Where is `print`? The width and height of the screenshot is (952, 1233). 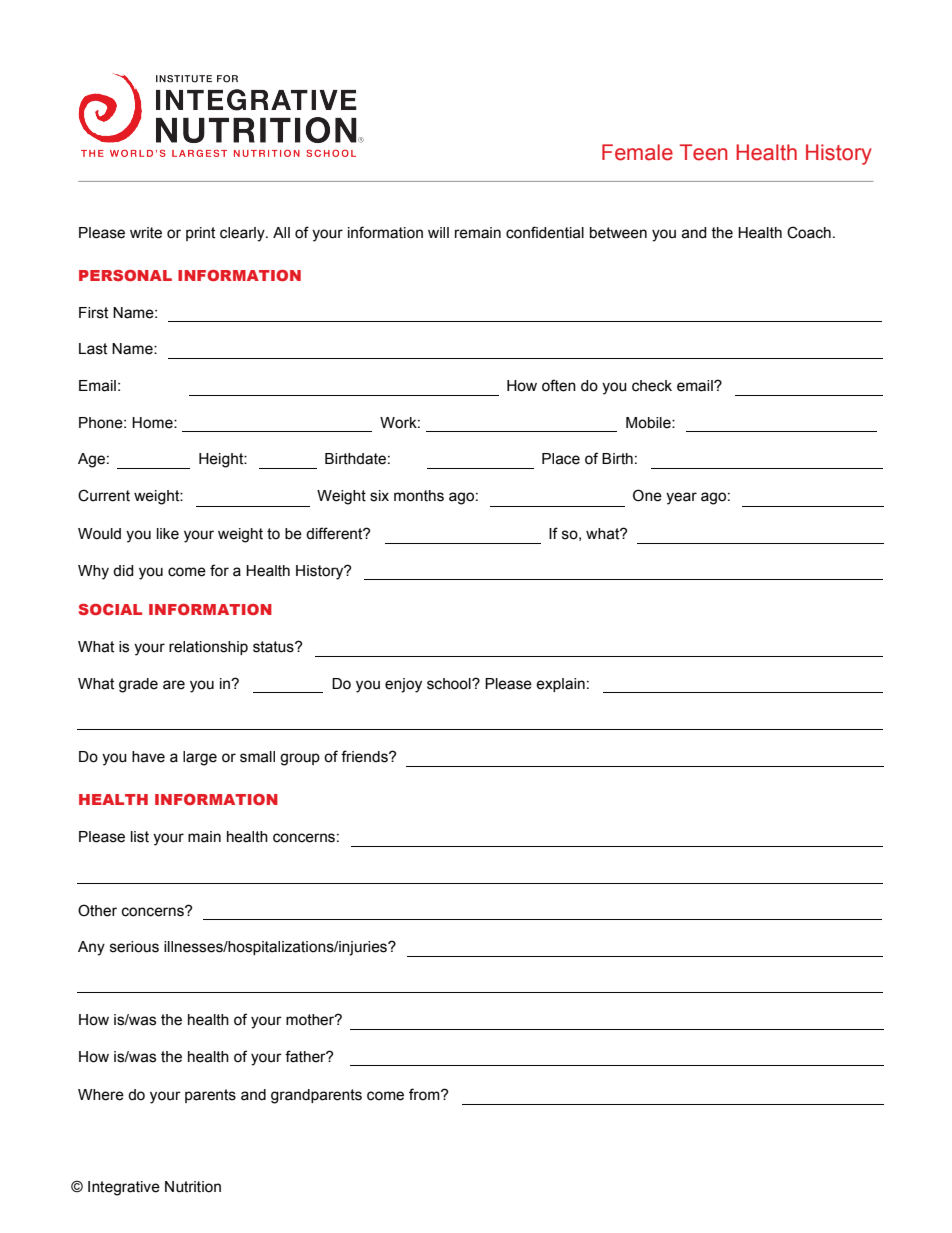 print is located at coordinates (200, 234).
